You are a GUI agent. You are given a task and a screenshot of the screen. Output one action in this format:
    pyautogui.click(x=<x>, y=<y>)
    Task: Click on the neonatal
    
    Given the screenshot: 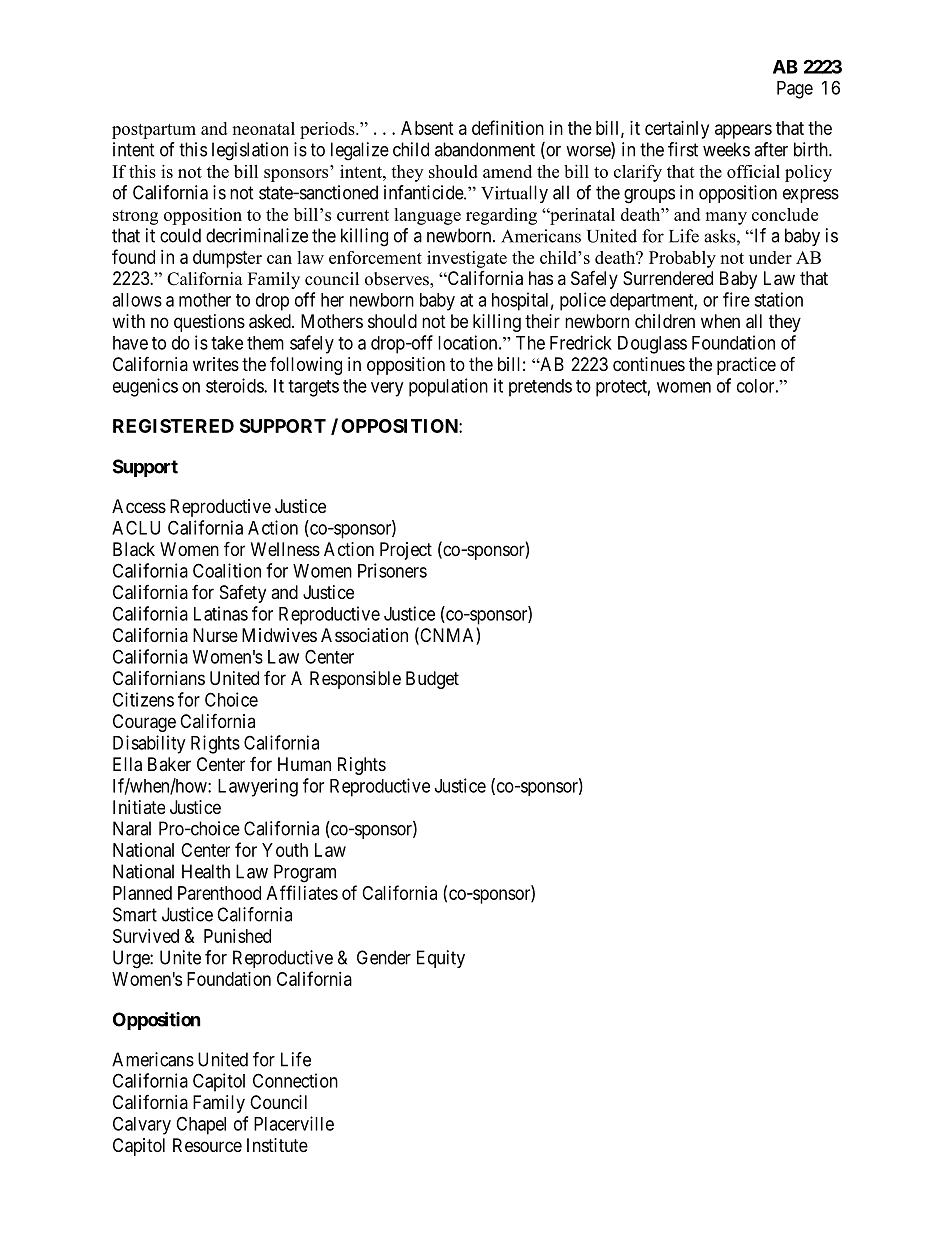 What is the action you would take?
    pyautogui.click(x=263, y=128)
